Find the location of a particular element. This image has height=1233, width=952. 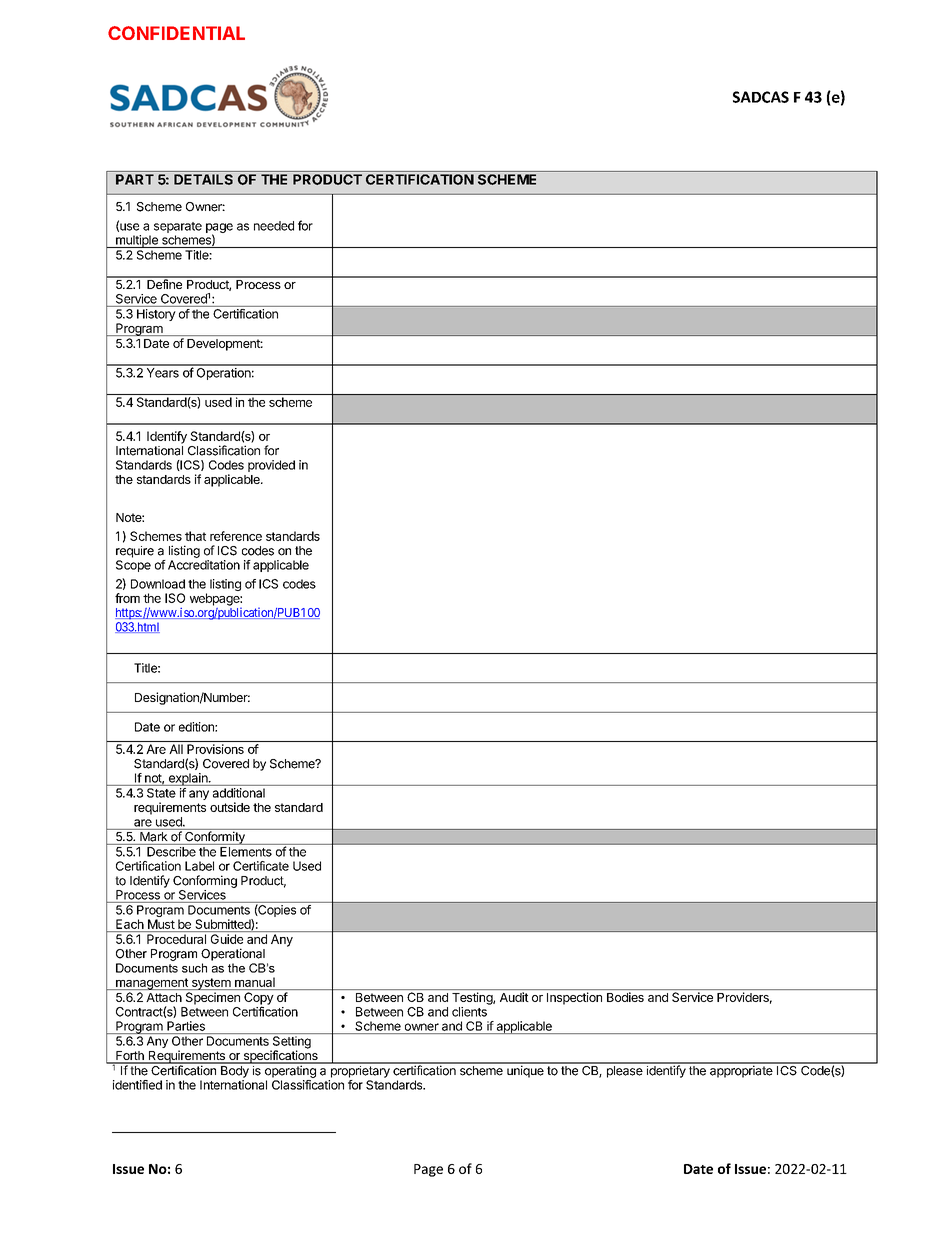

CONFIDENTIAL is located at coordinates (176, 33).
